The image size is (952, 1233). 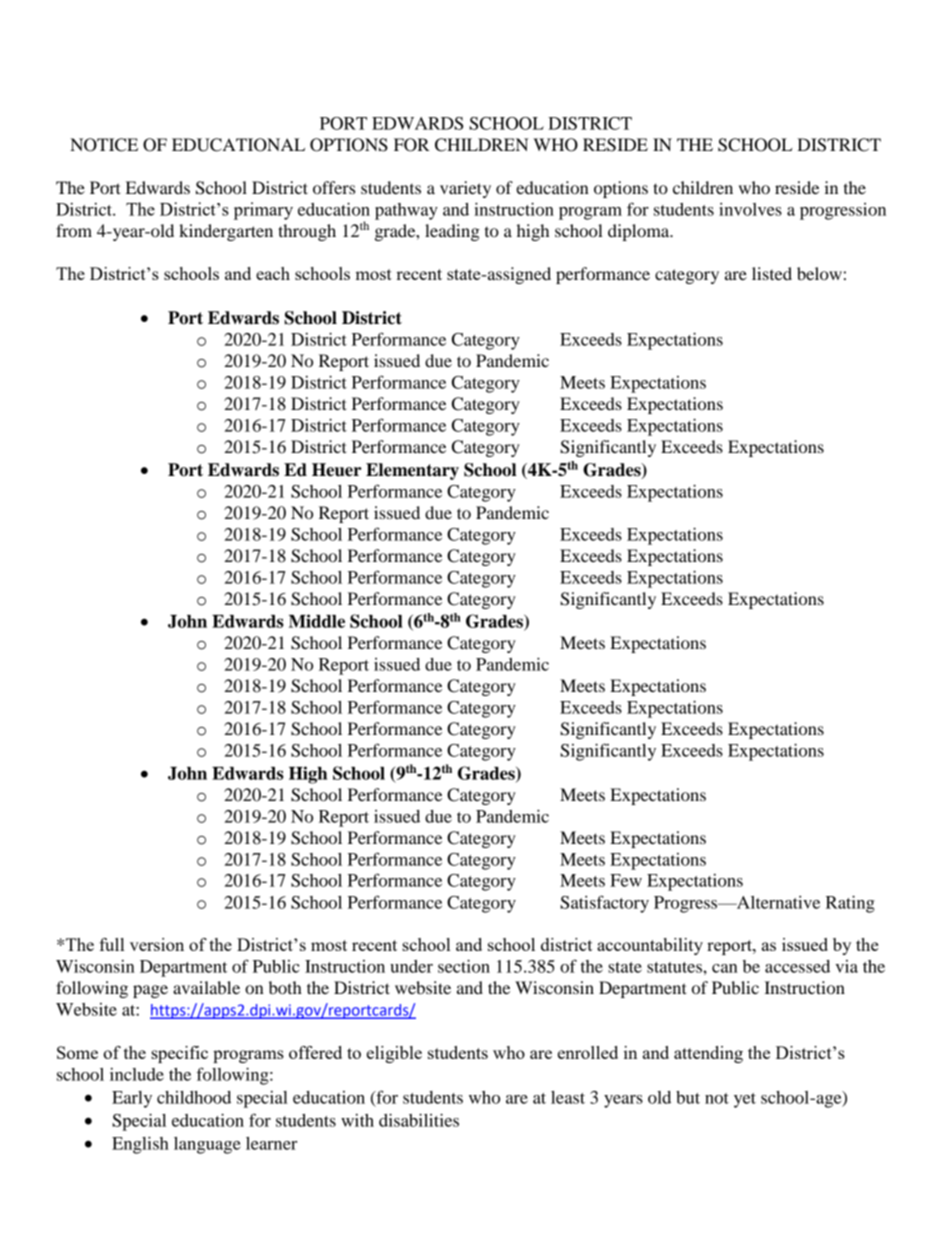 I want to click on variety, so click(x=465, y=189).
